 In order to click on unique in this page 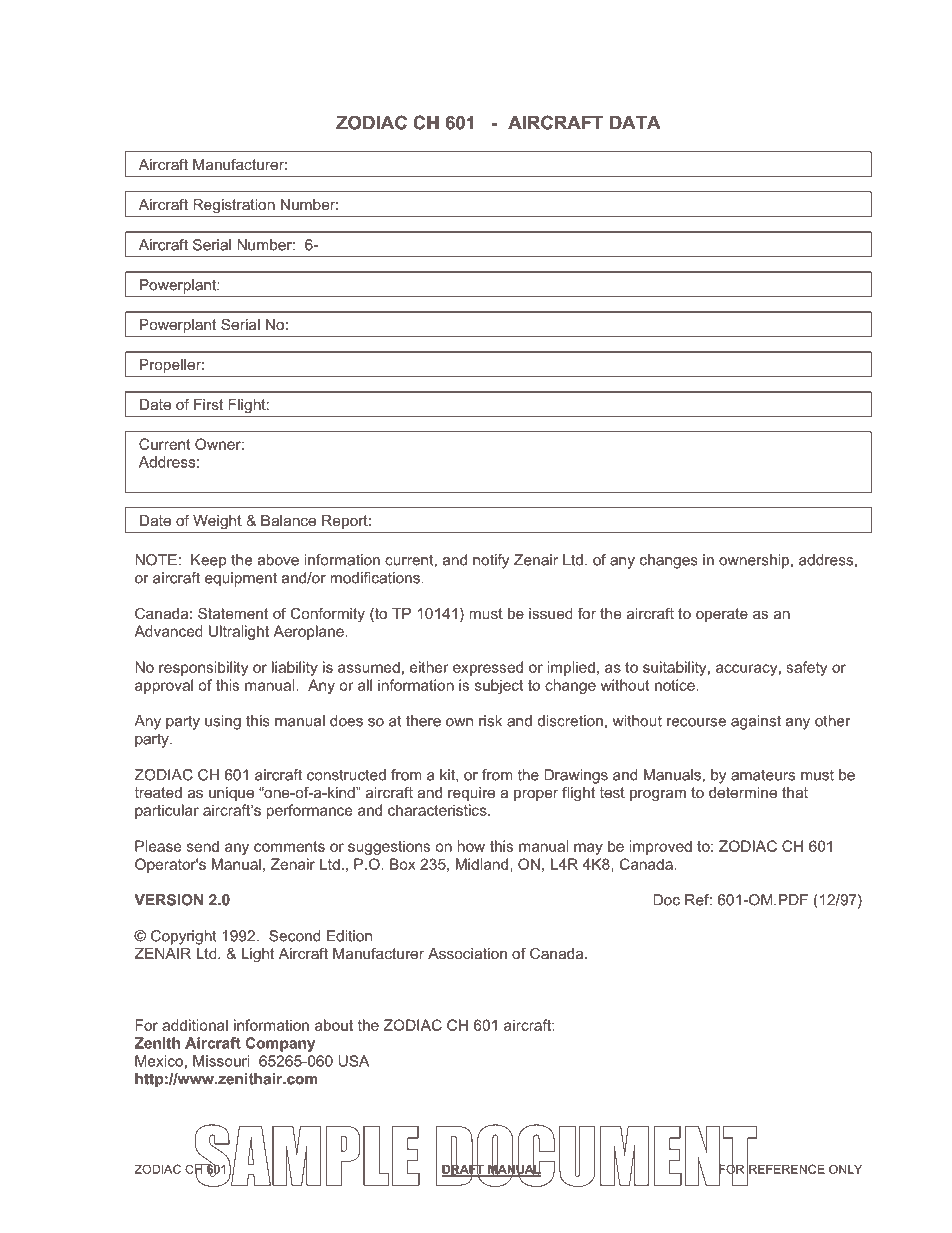, I will do `click(231, 794)`.
